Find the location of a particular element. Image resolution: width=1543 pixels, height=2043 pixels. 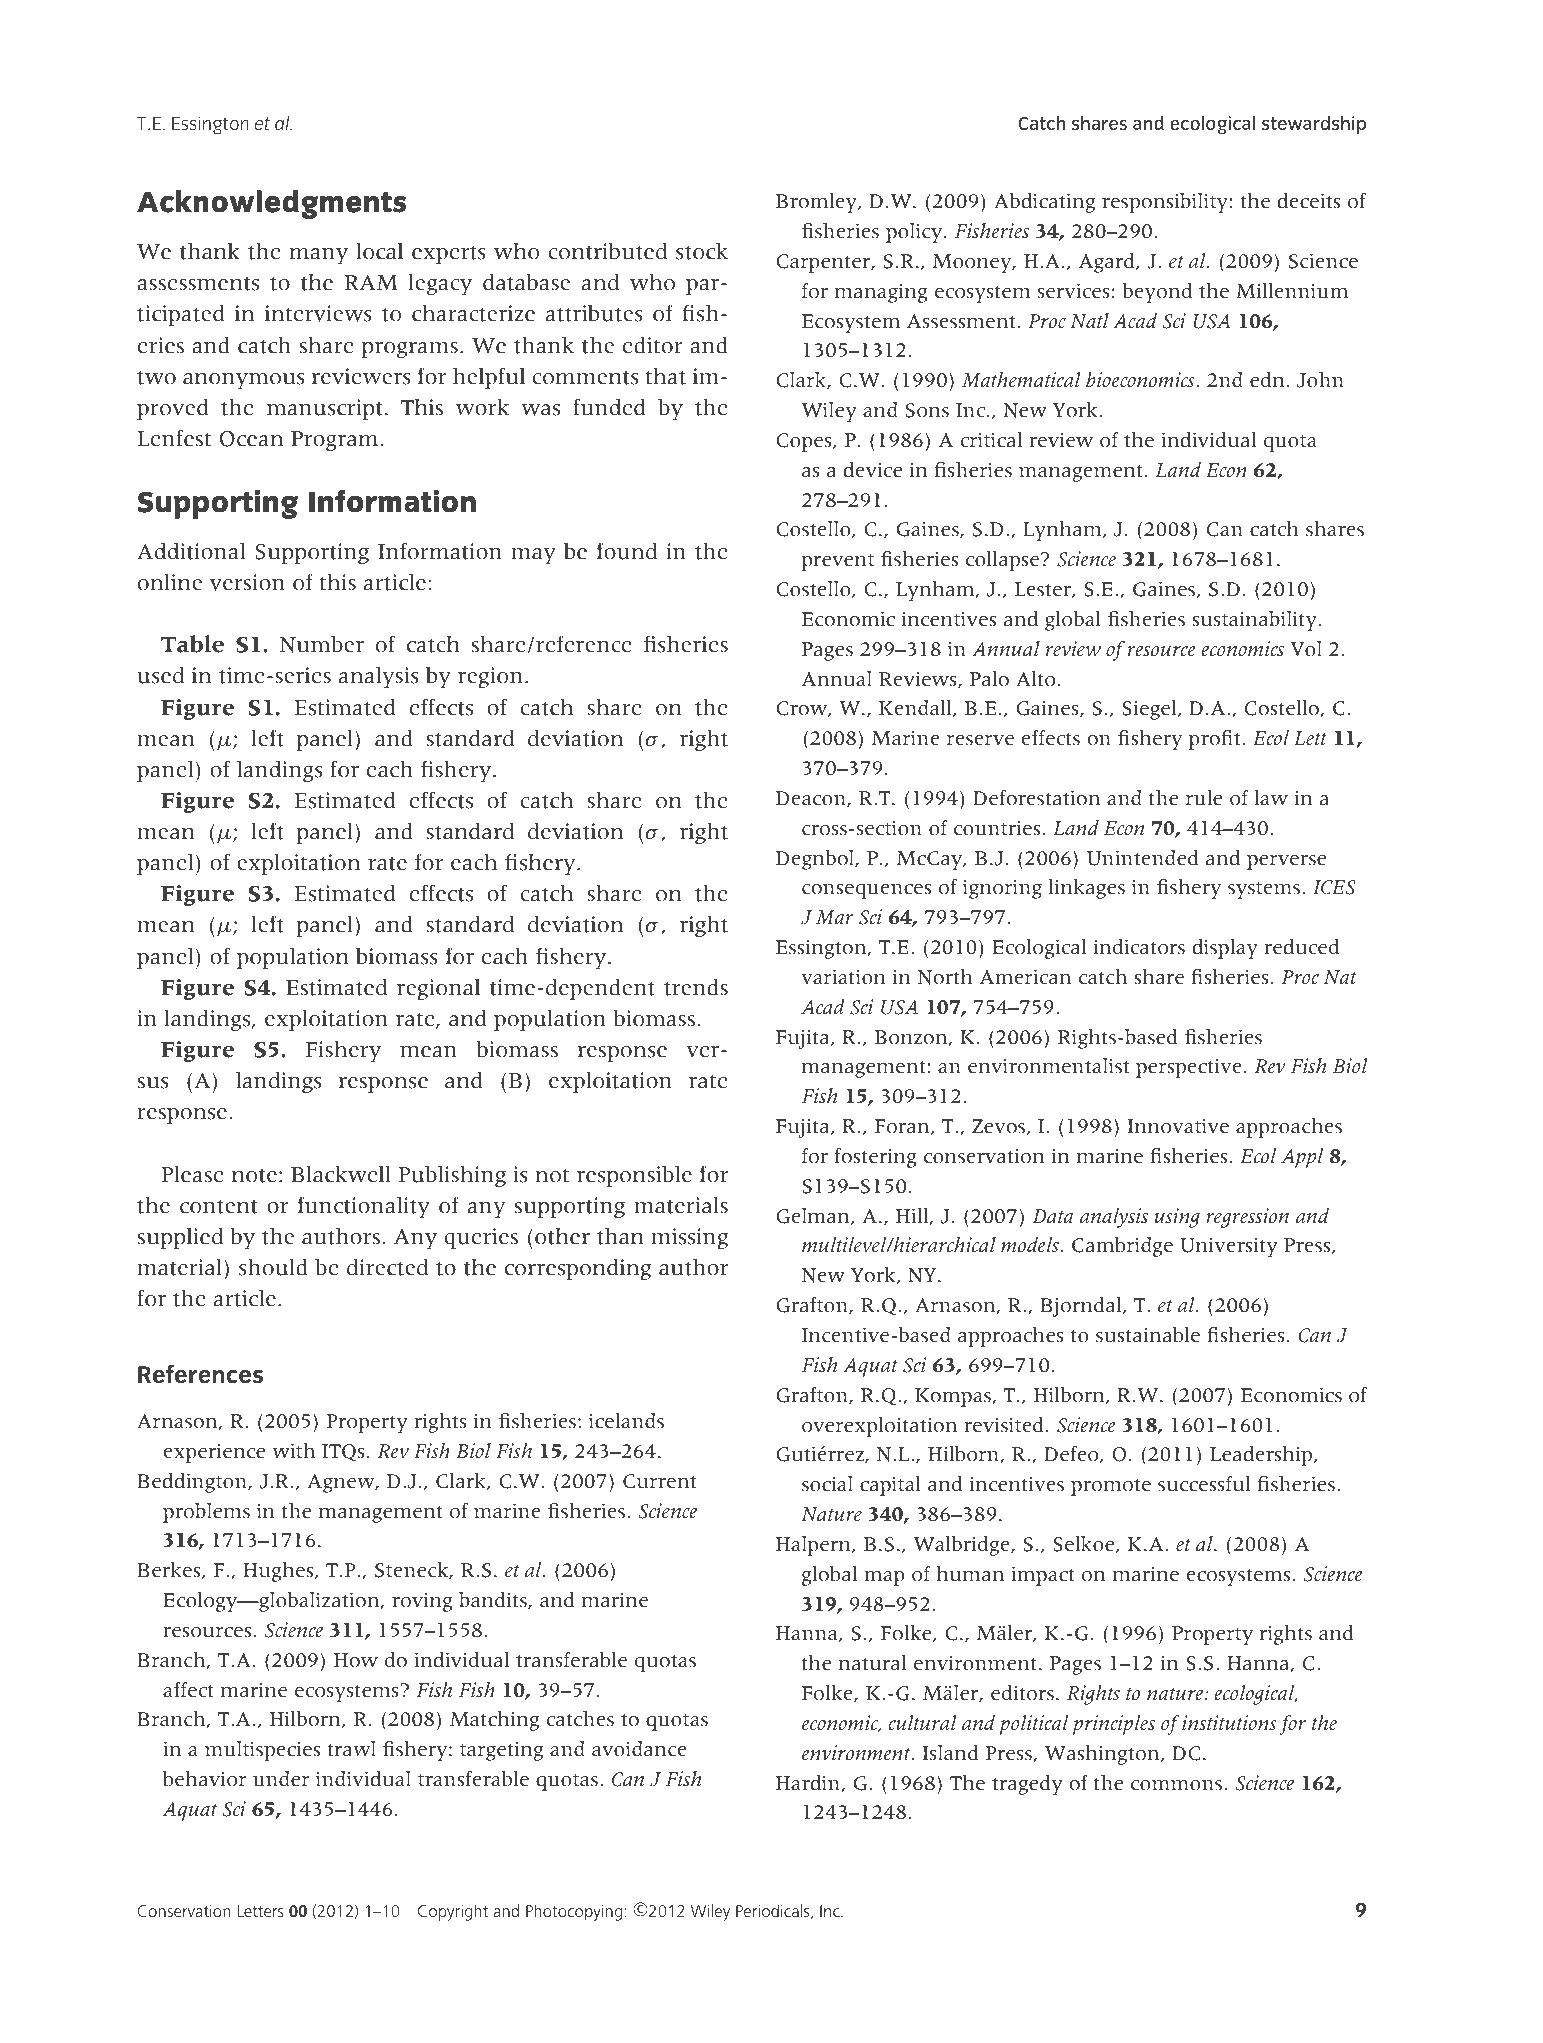

stock is located at coordinates (702, 251).
